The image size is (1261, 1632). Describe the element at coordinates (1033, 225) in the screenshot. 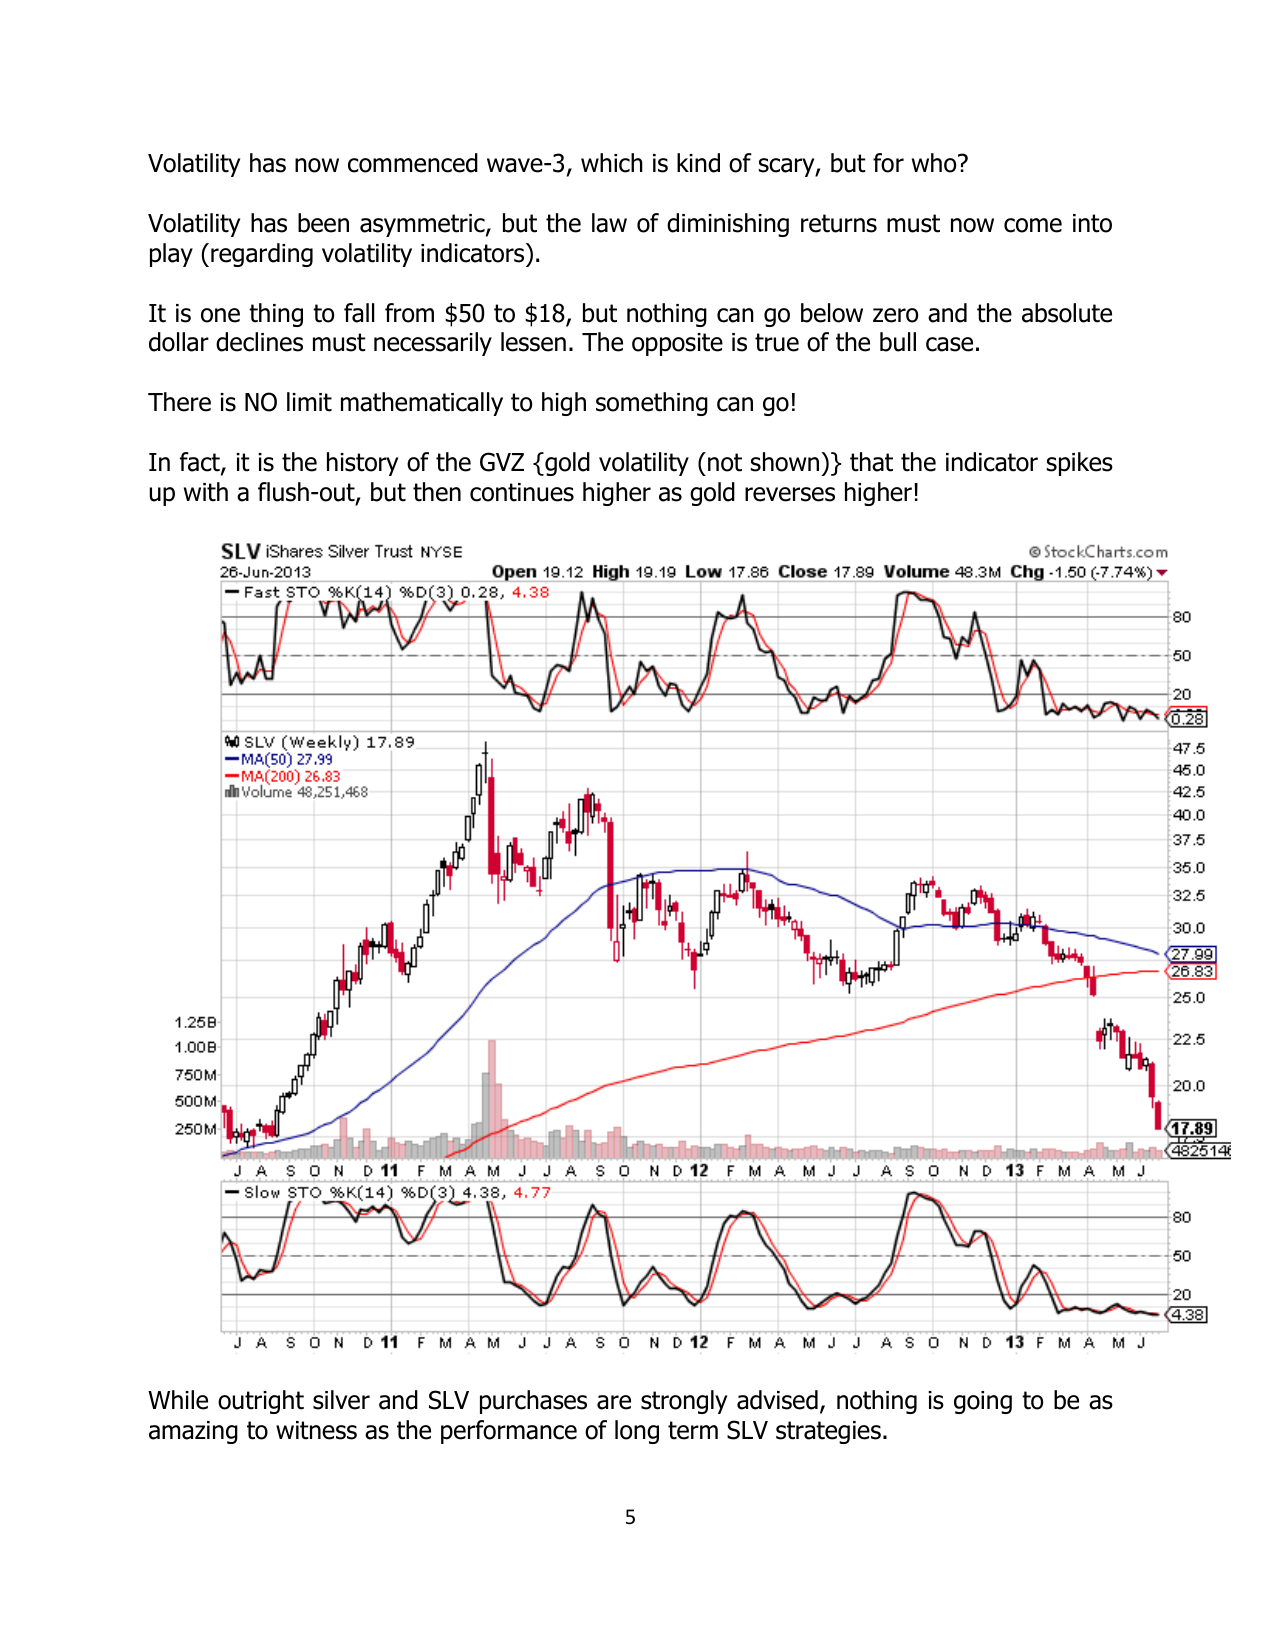

I see `come` at that location.
